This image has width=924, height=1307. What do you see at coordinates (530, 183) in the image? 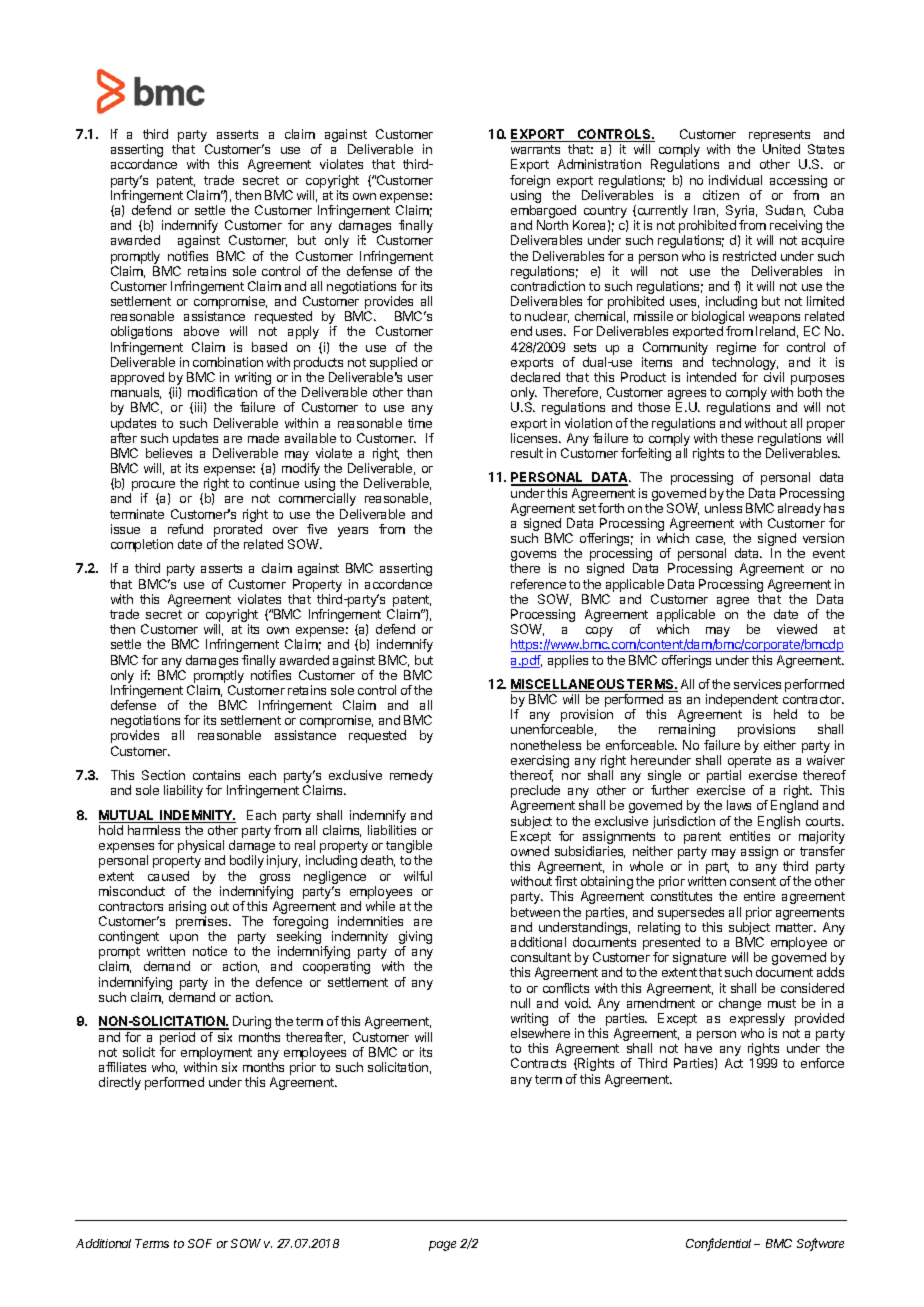
I see `foreign` at bounding box center [530, 183].
